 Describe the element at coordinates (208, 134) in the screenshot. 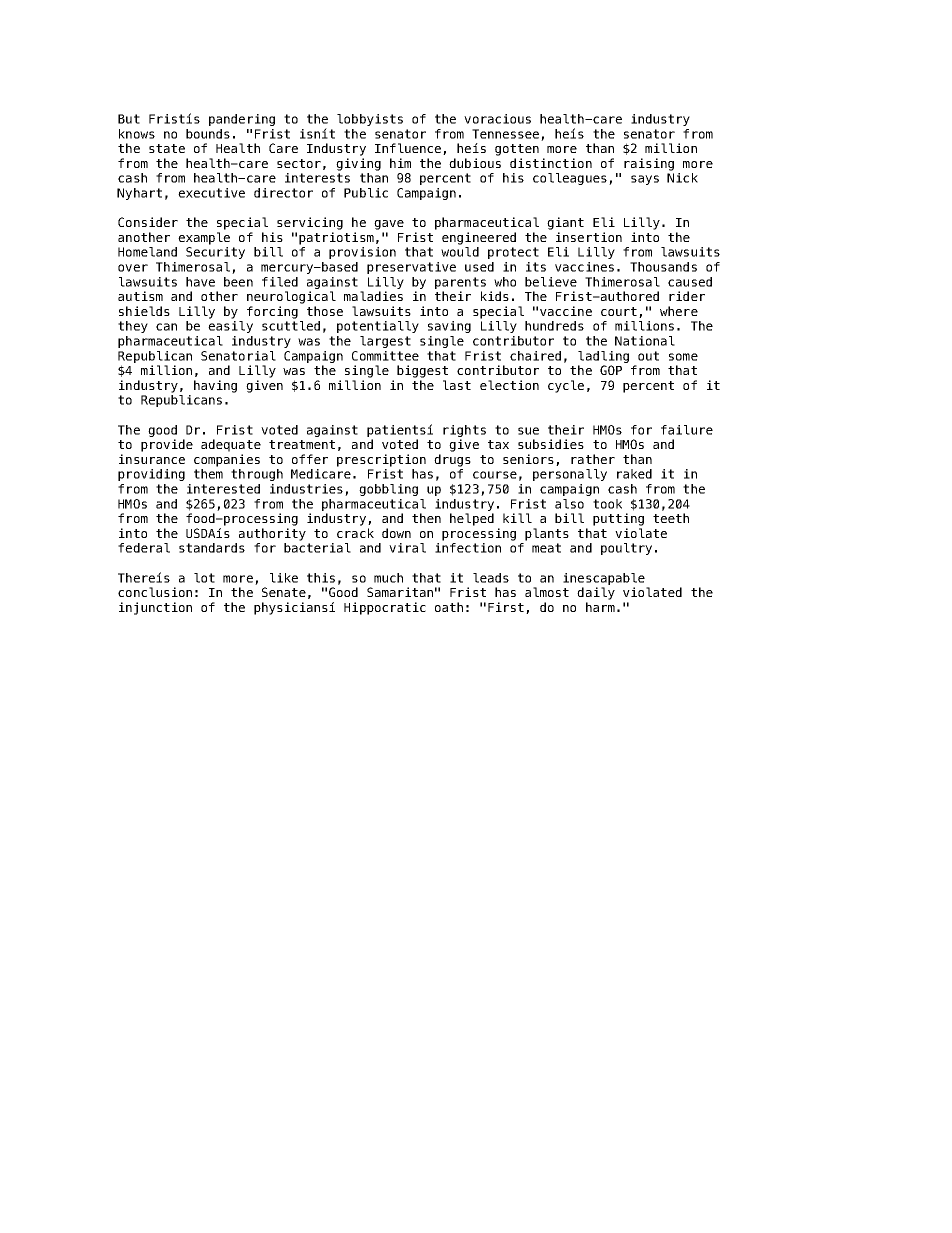

I see `bounds` at that location.
